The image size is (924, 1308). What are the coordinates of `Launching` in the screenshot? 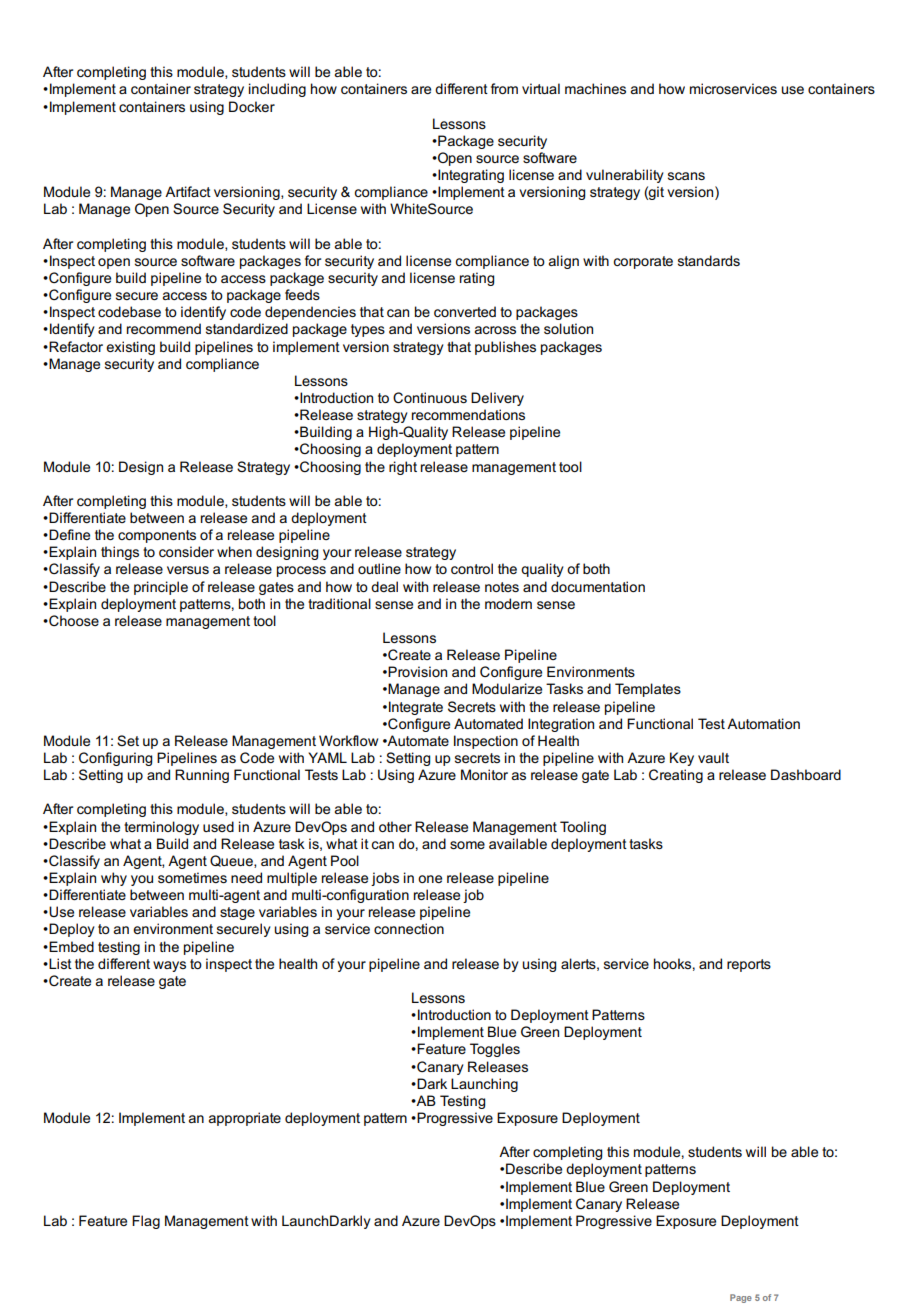 It's located at (484, 1085).
